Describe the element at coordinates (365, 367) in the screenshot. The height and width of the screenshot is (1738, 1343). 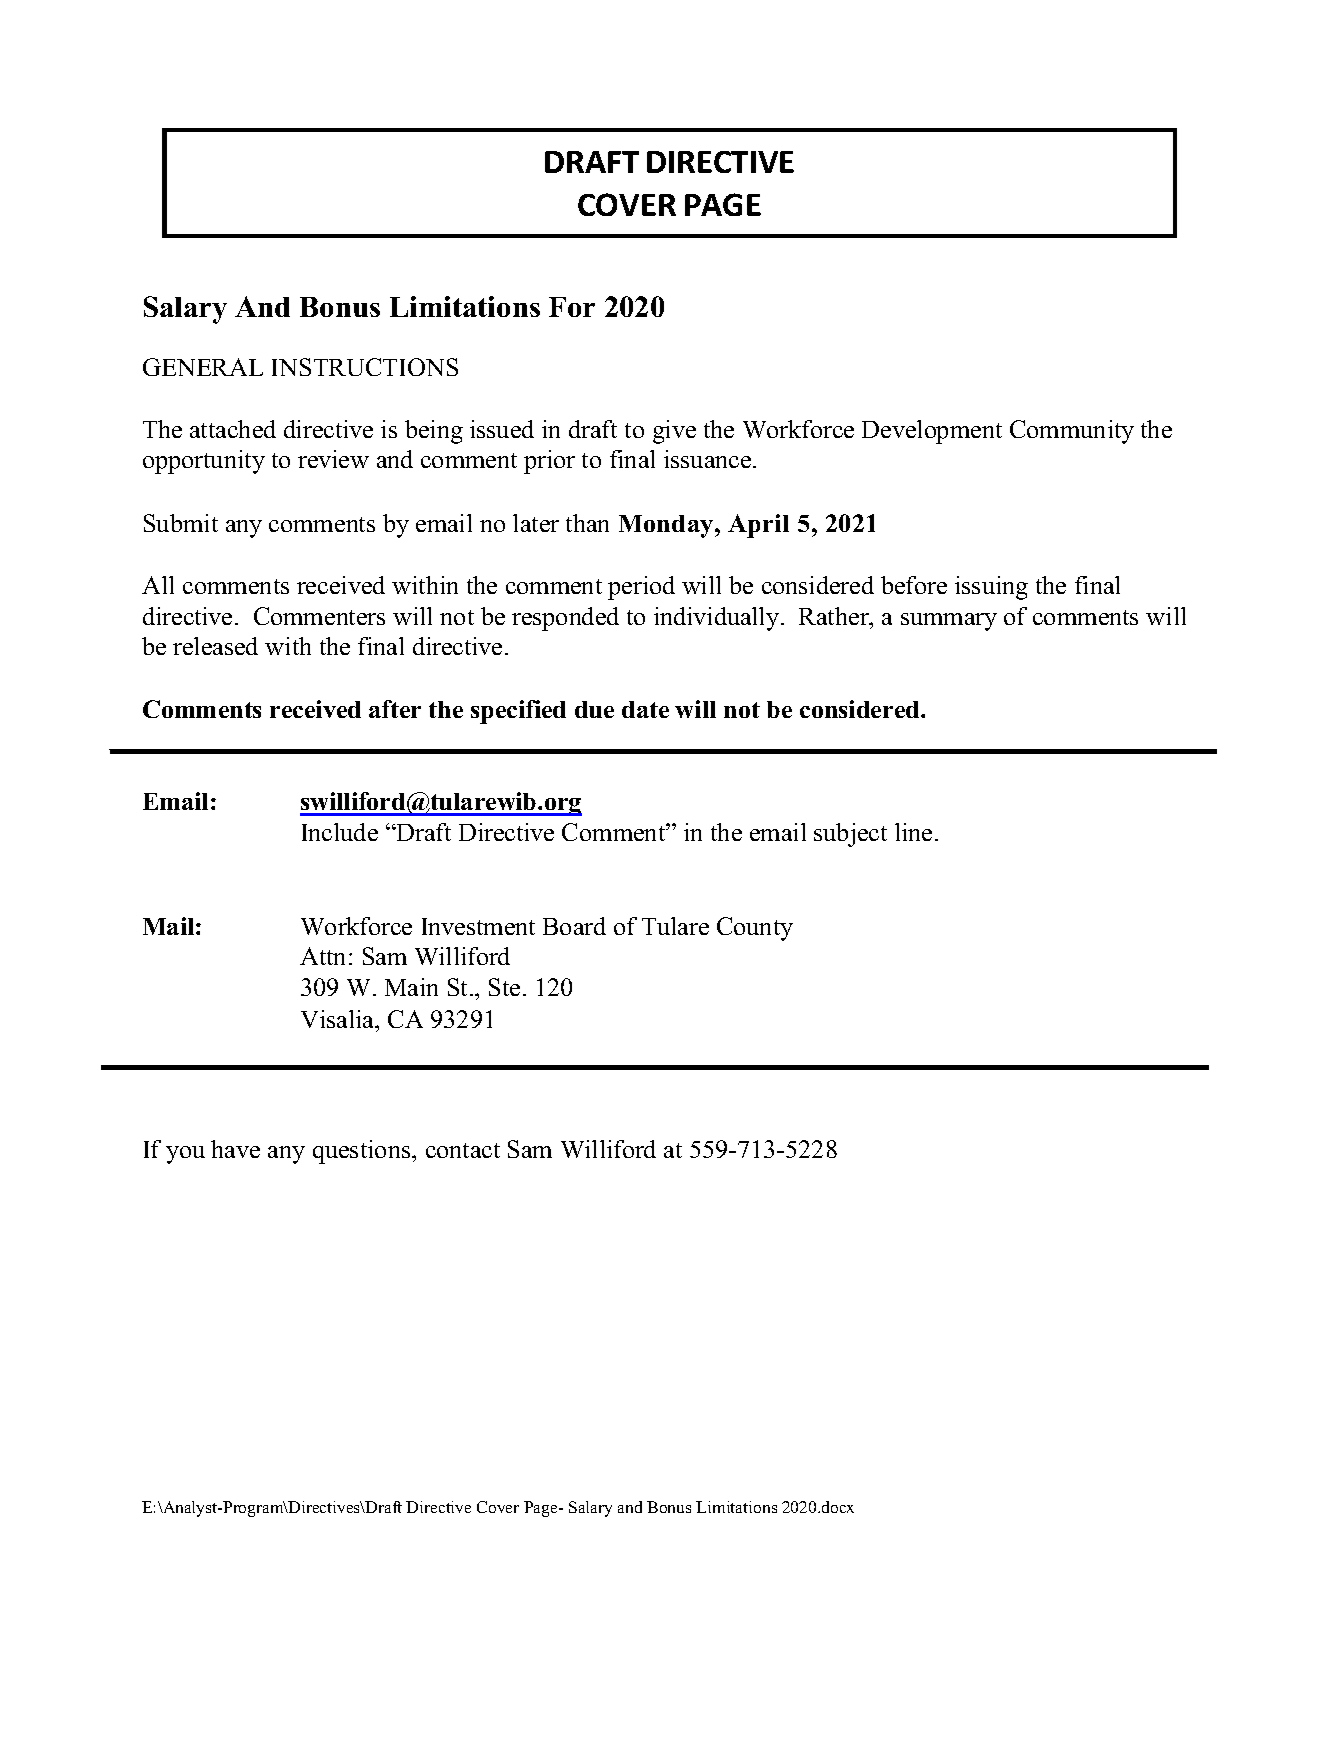
I see `INSTRUCTIONS` at that location.
